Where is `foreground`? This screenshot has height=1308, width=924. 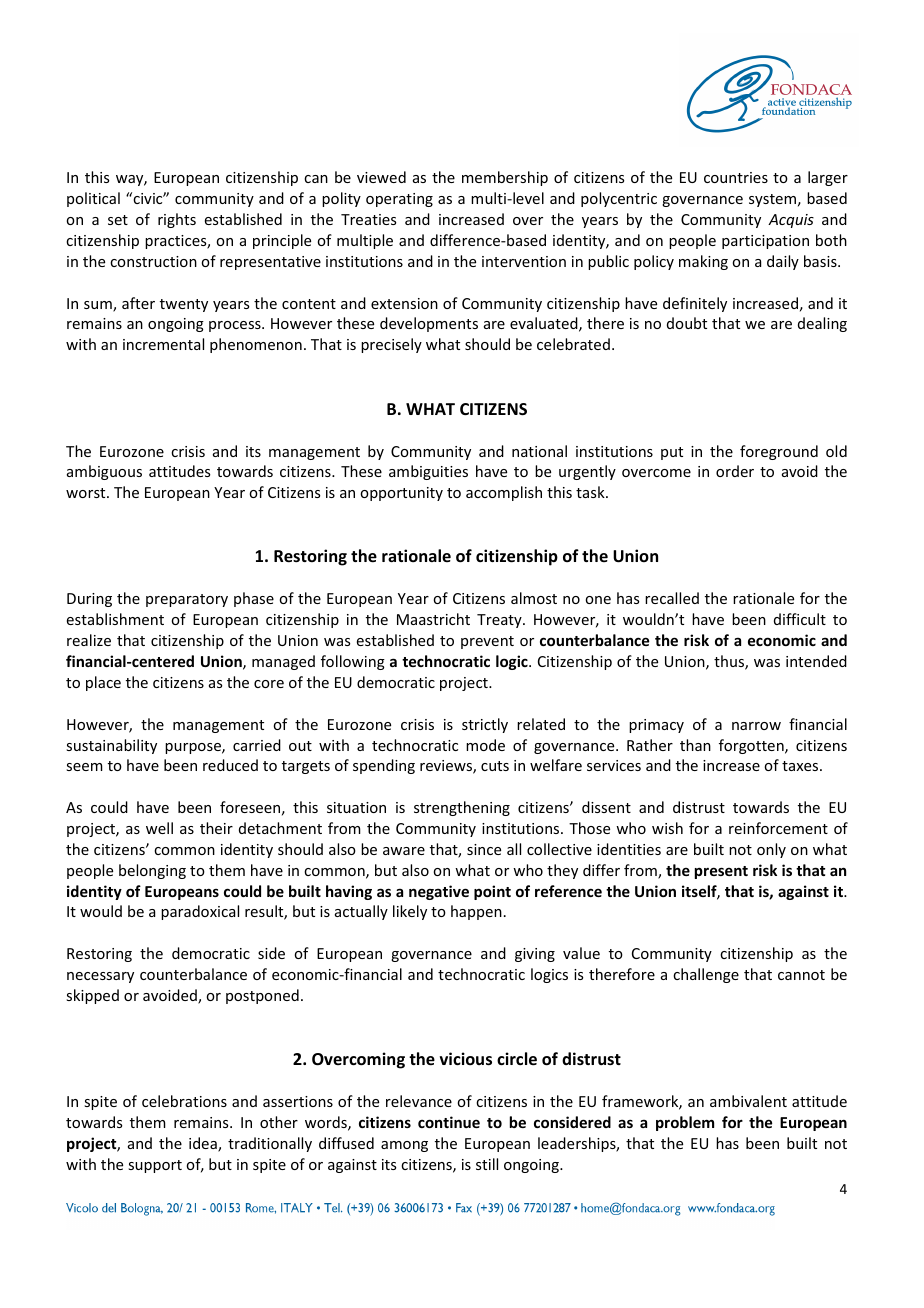 foreground is located at coordinates (779, 452).
